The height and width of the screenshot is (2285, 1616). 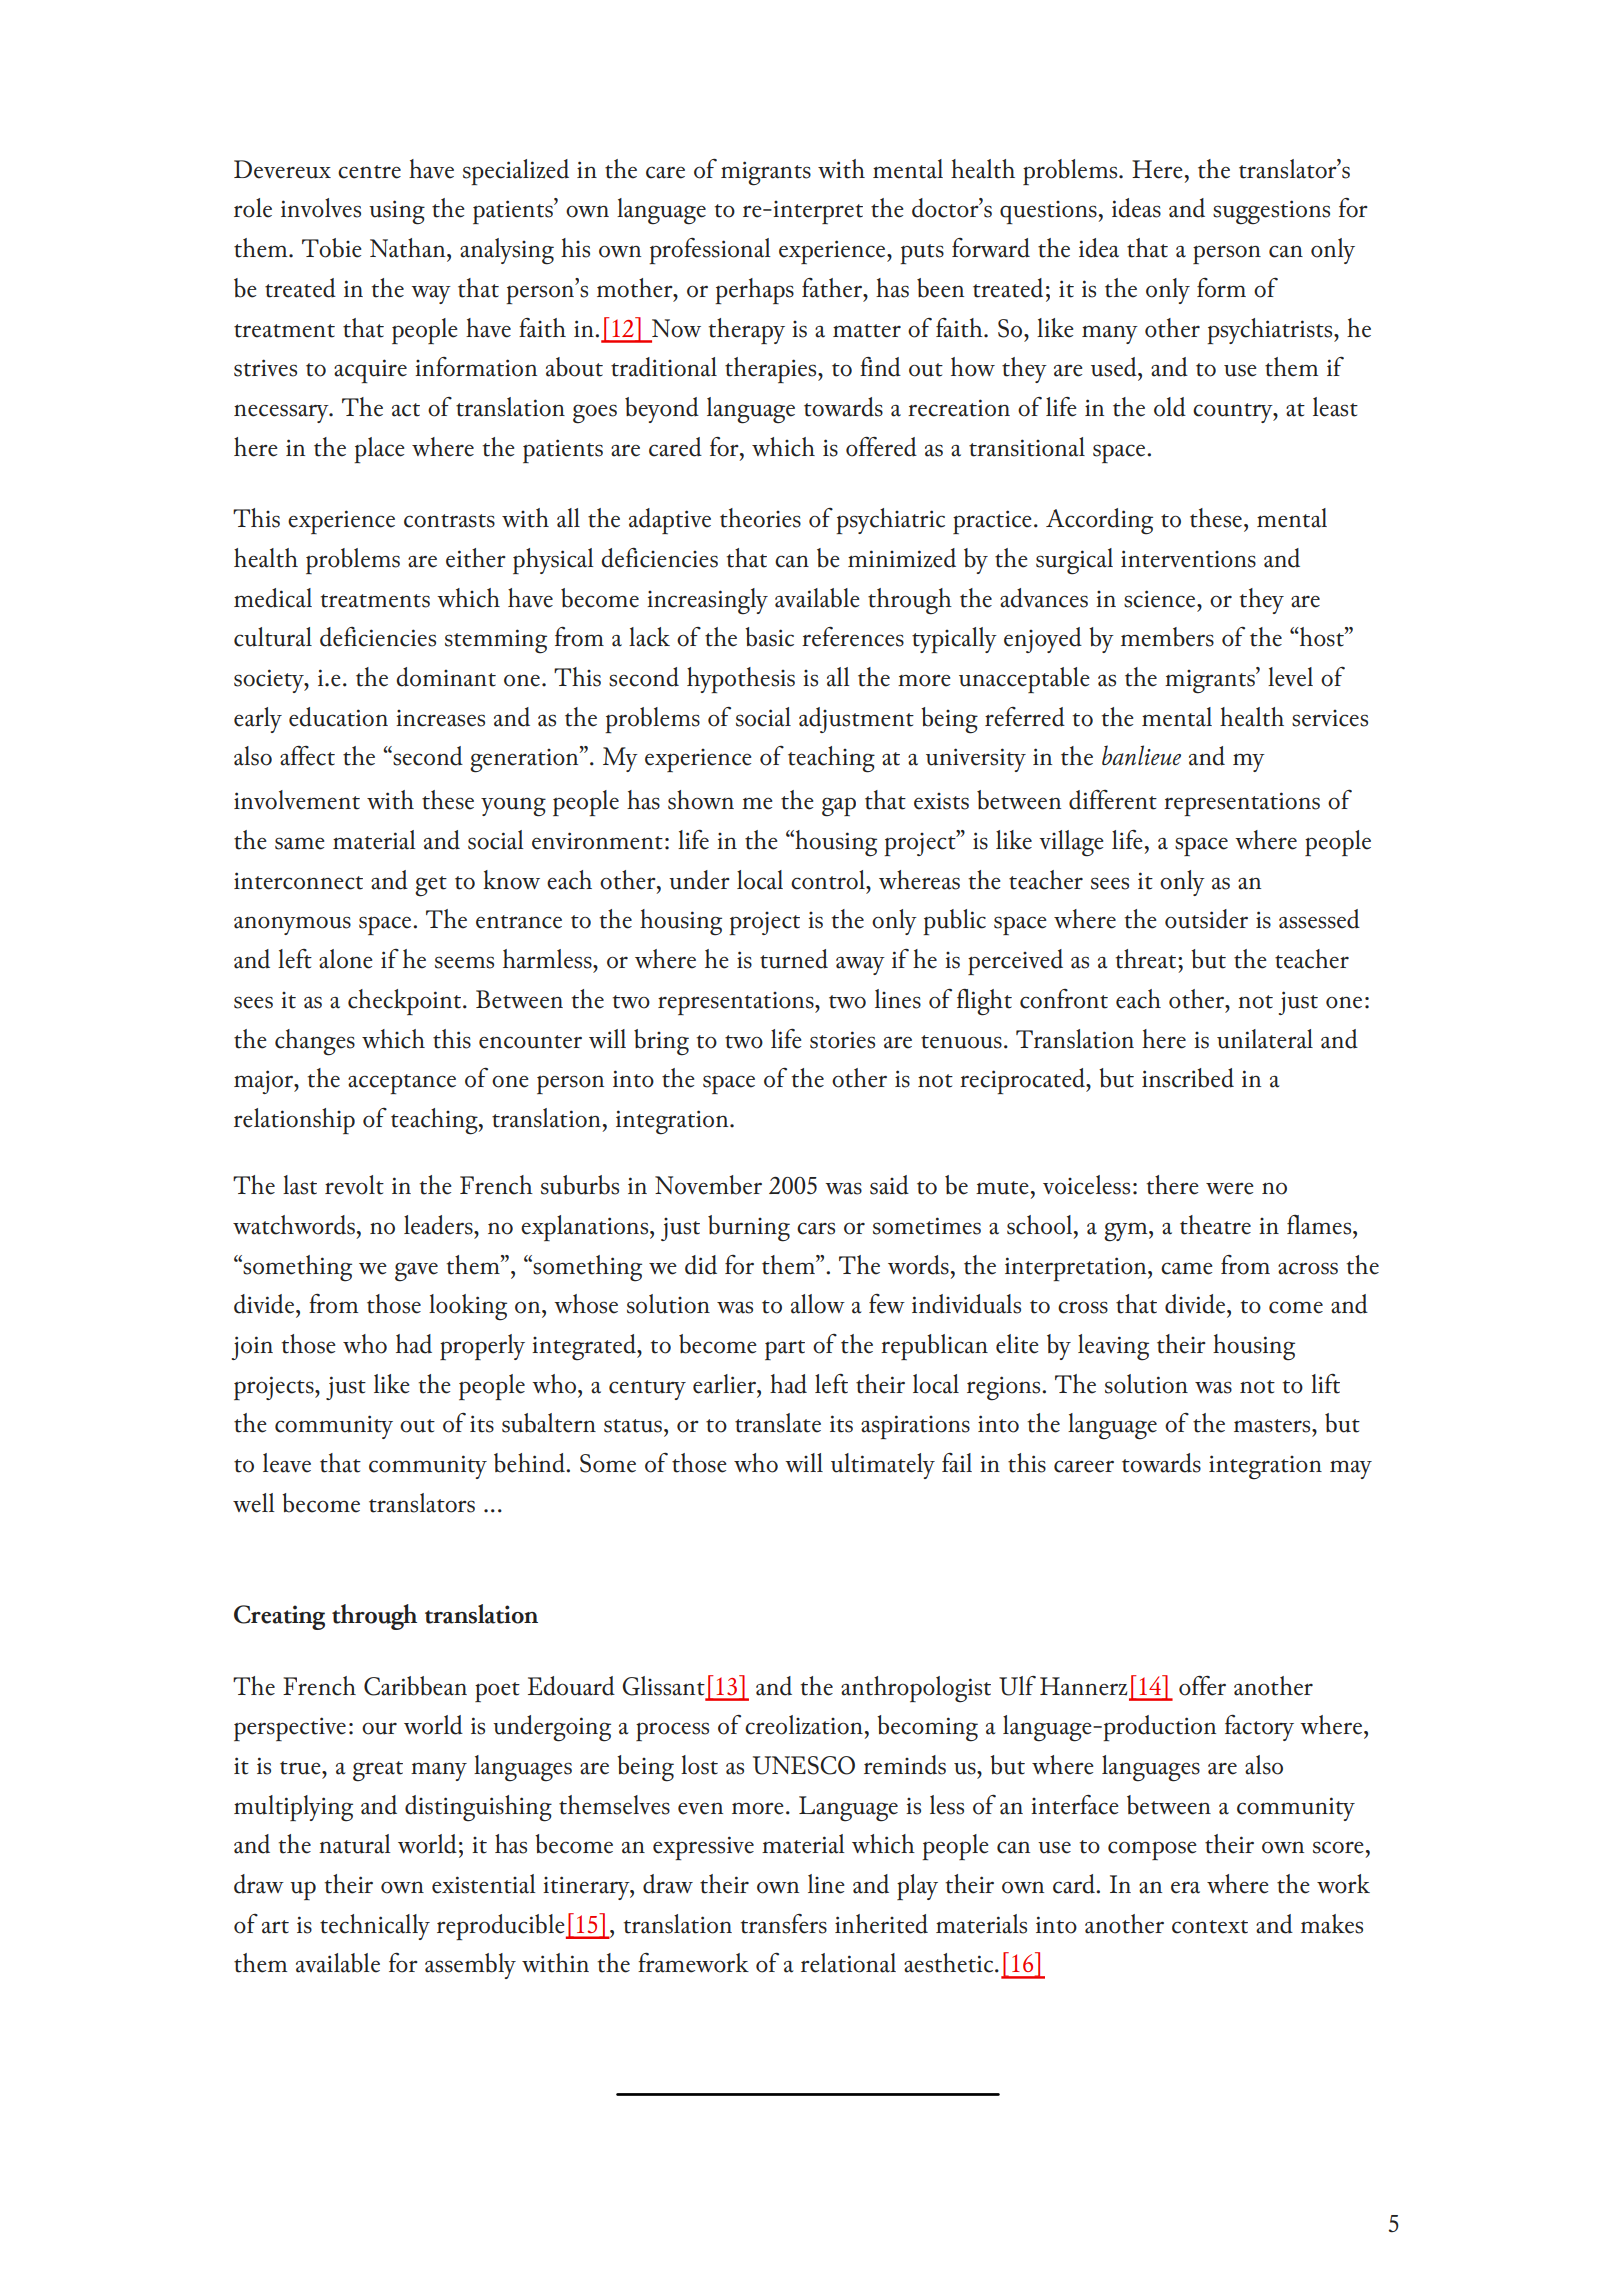 I want to click on different, so click(x=1113, y=800).
